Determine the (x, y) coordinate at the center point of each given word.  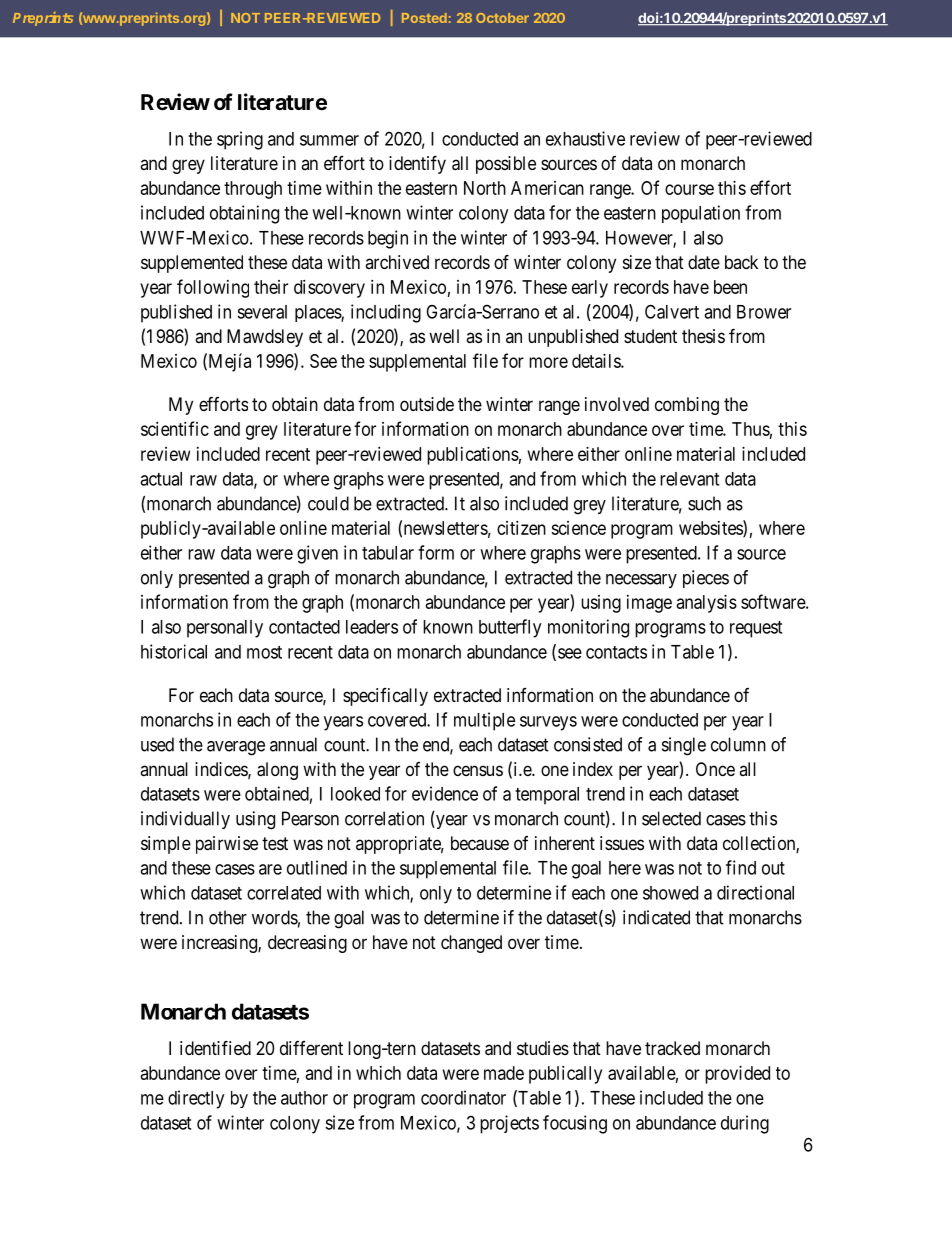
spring (240, 140)
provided (737, 1075)
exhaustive (585, 138)
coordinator (463, 1097)
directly (196, 1099)
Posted (424, 18)
